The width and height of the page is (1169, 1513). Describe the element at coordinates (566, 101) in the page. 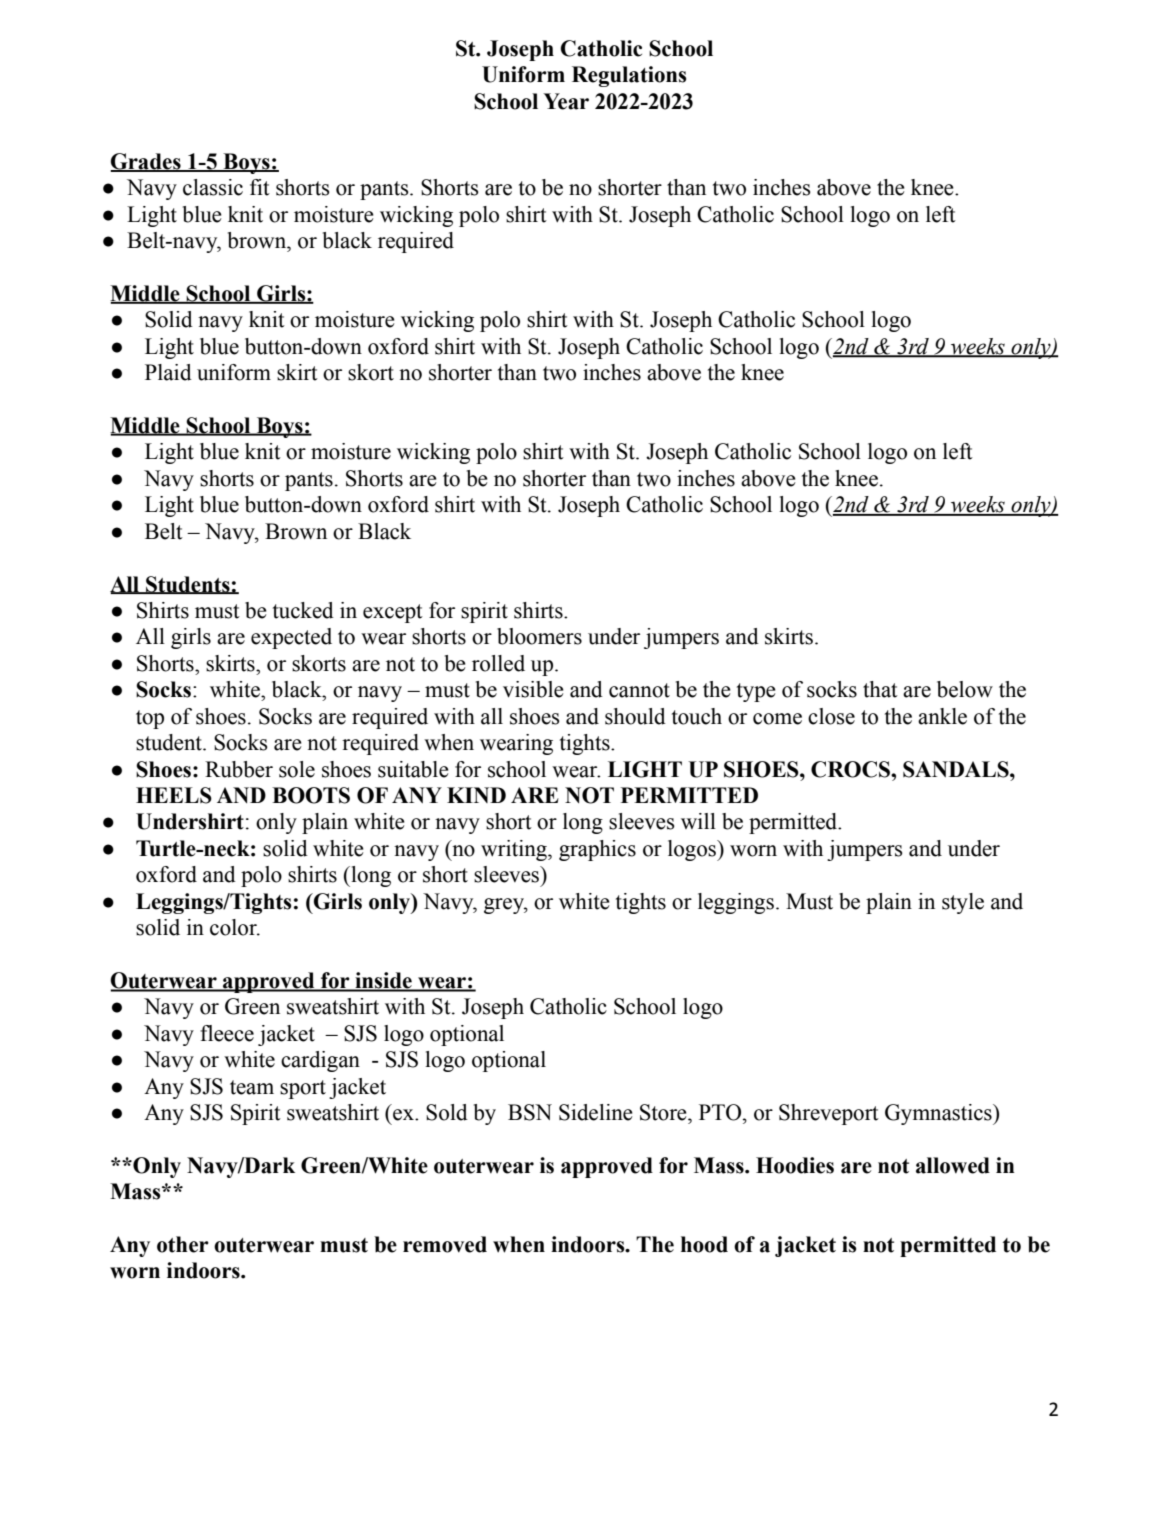

I see `Year` at that location.
